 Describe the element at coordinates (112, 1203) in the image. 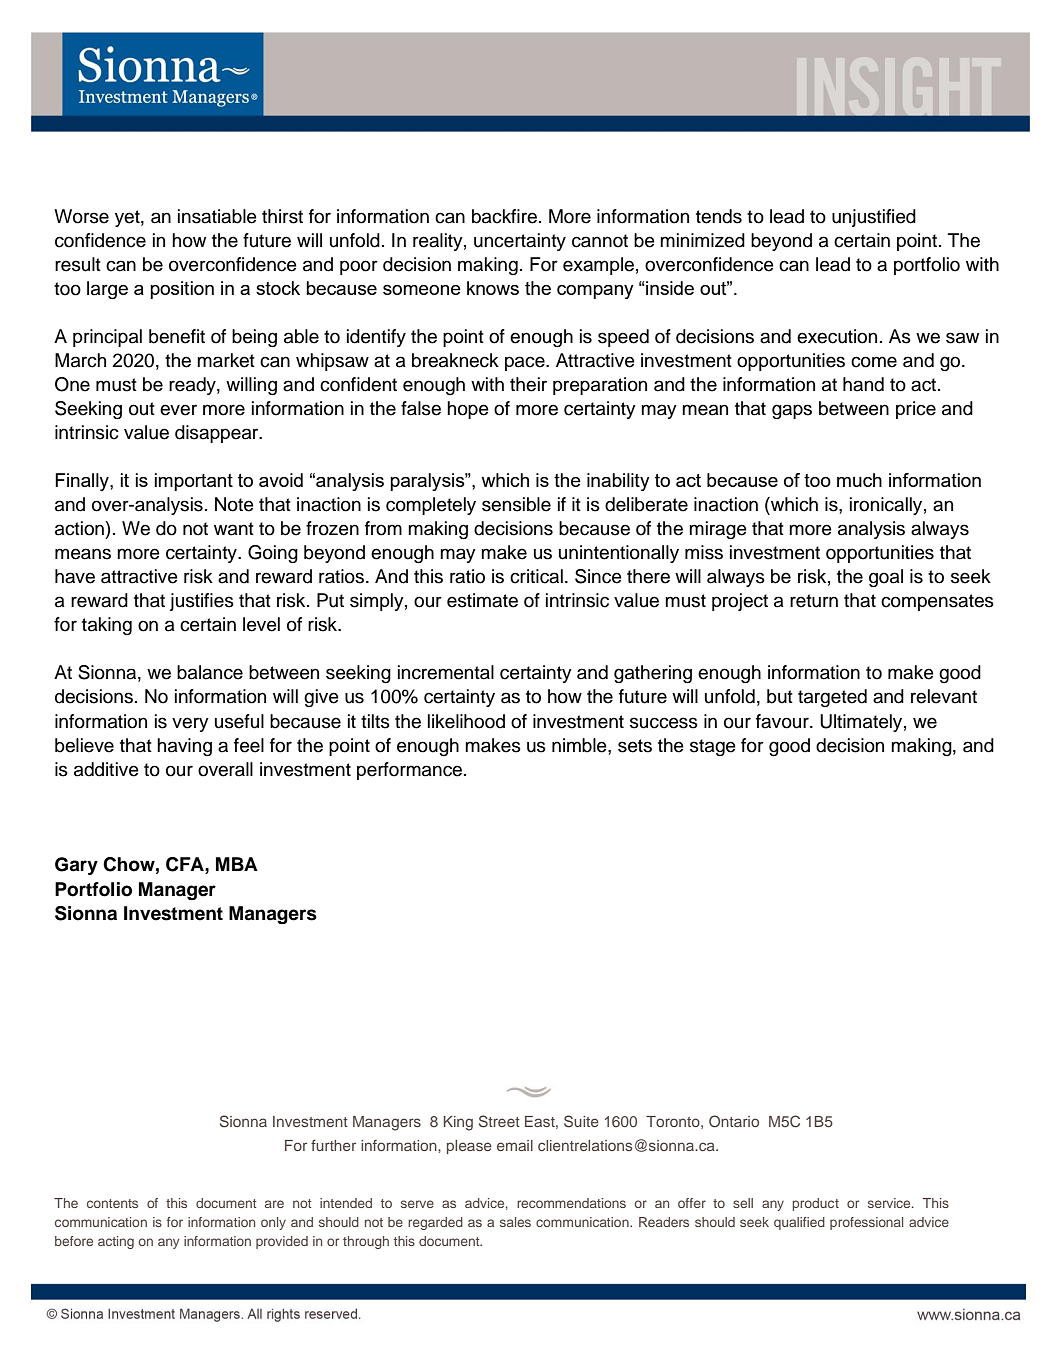

I see `contents` at that location.
